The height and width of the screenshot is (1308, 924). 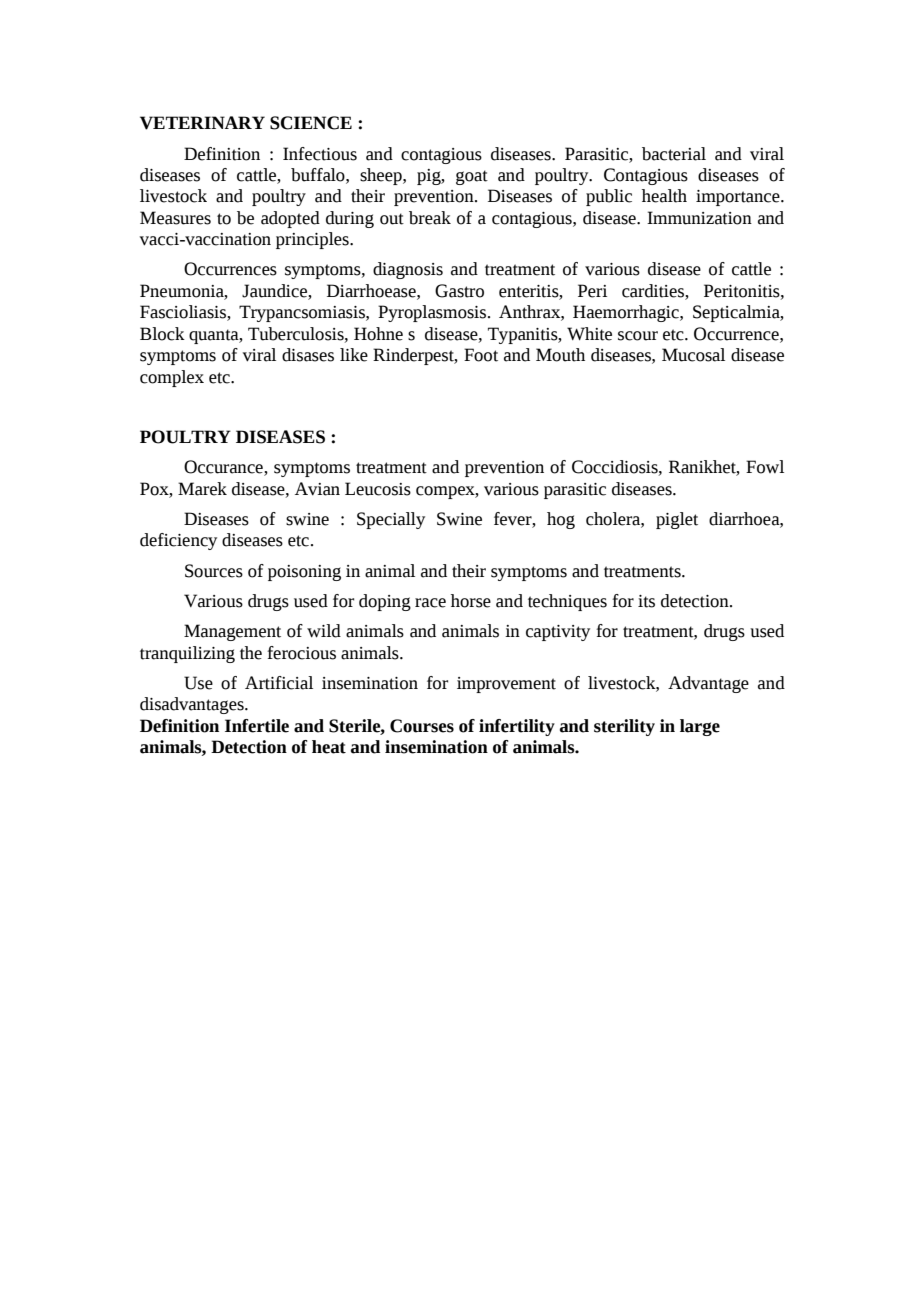 I want to click on VETERINARY, so click(x=202, y=123).
